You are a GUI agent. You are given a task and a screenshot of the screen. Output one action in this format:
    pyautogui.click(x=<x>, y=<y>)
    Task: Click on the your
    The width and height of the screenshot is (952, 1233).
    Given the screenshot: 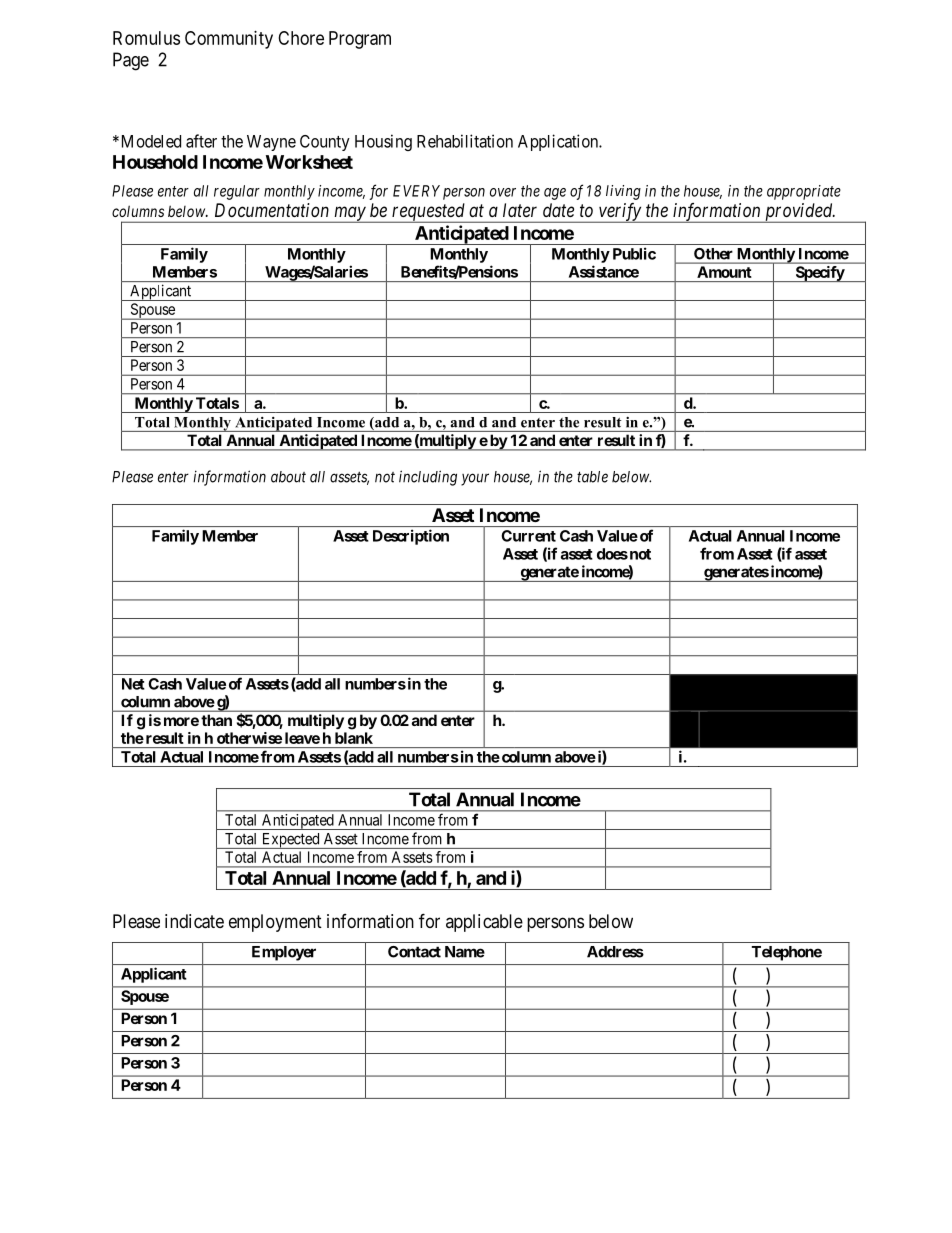 What is the action you would take?
    pyautogui.click(x=475, y=479)
